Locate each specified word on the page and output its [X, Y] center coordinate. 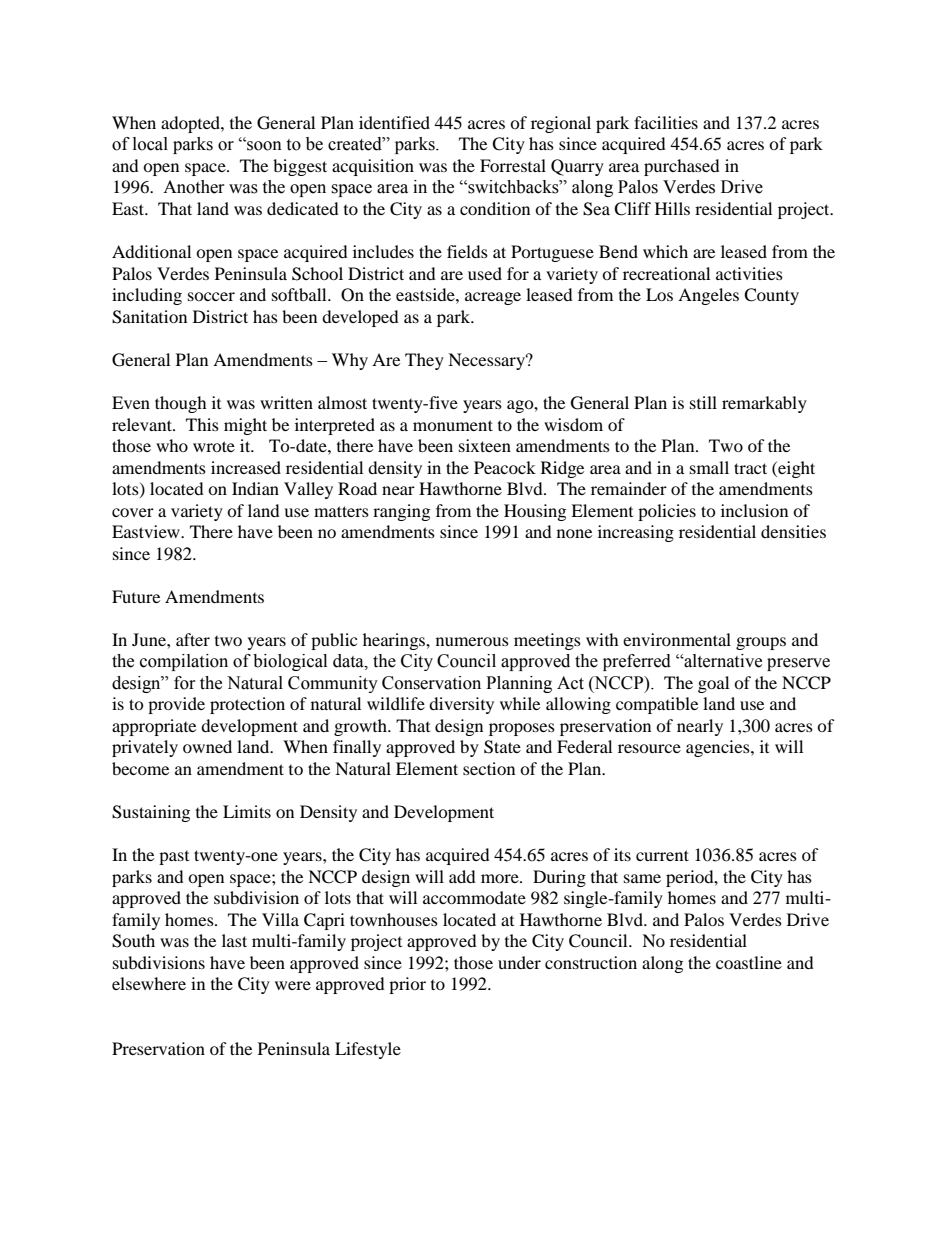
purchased [682, 167]
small [709, 467]
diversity [461, 705]
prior [407, 985]
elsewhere [149, 983]
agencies [719, 748]
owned [207, 746]
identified [394, 122]
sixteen [485, 445]
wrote [214, 446]
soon [263, 145]
